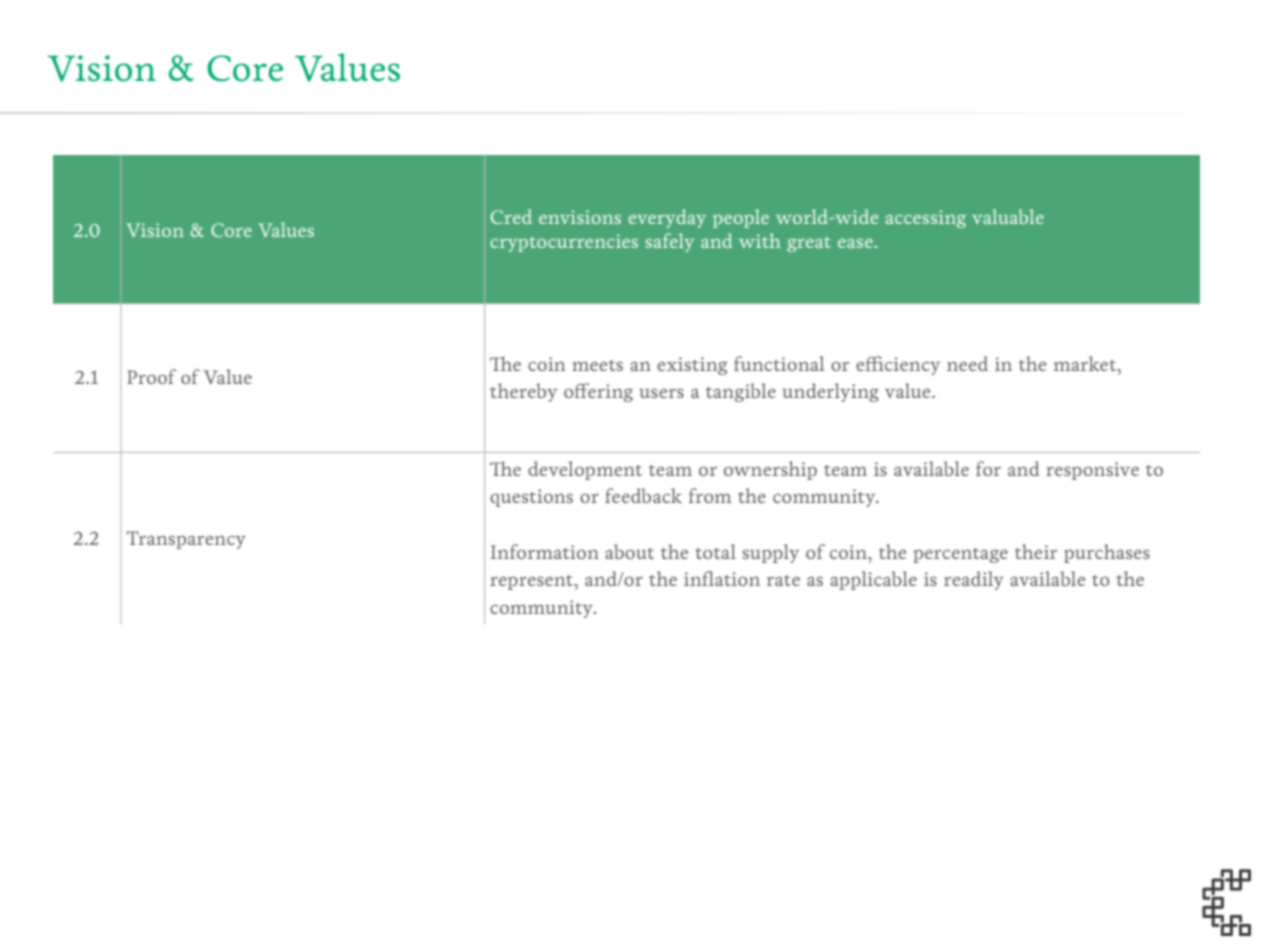 The image size is (1270, 952). I want to click on underlying, so click(830, 392).
